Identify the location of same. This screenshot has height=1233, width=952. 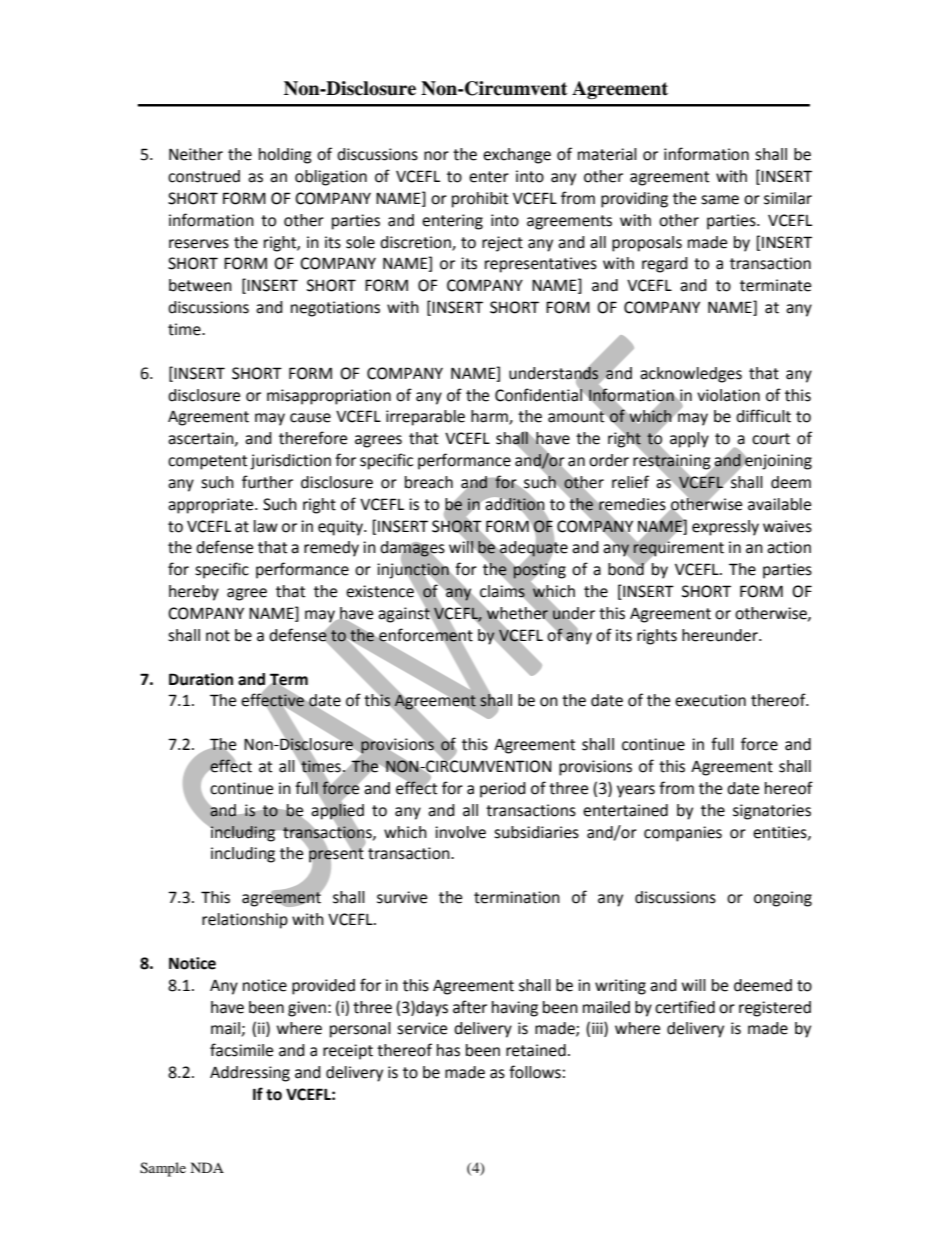
(720, 200).
